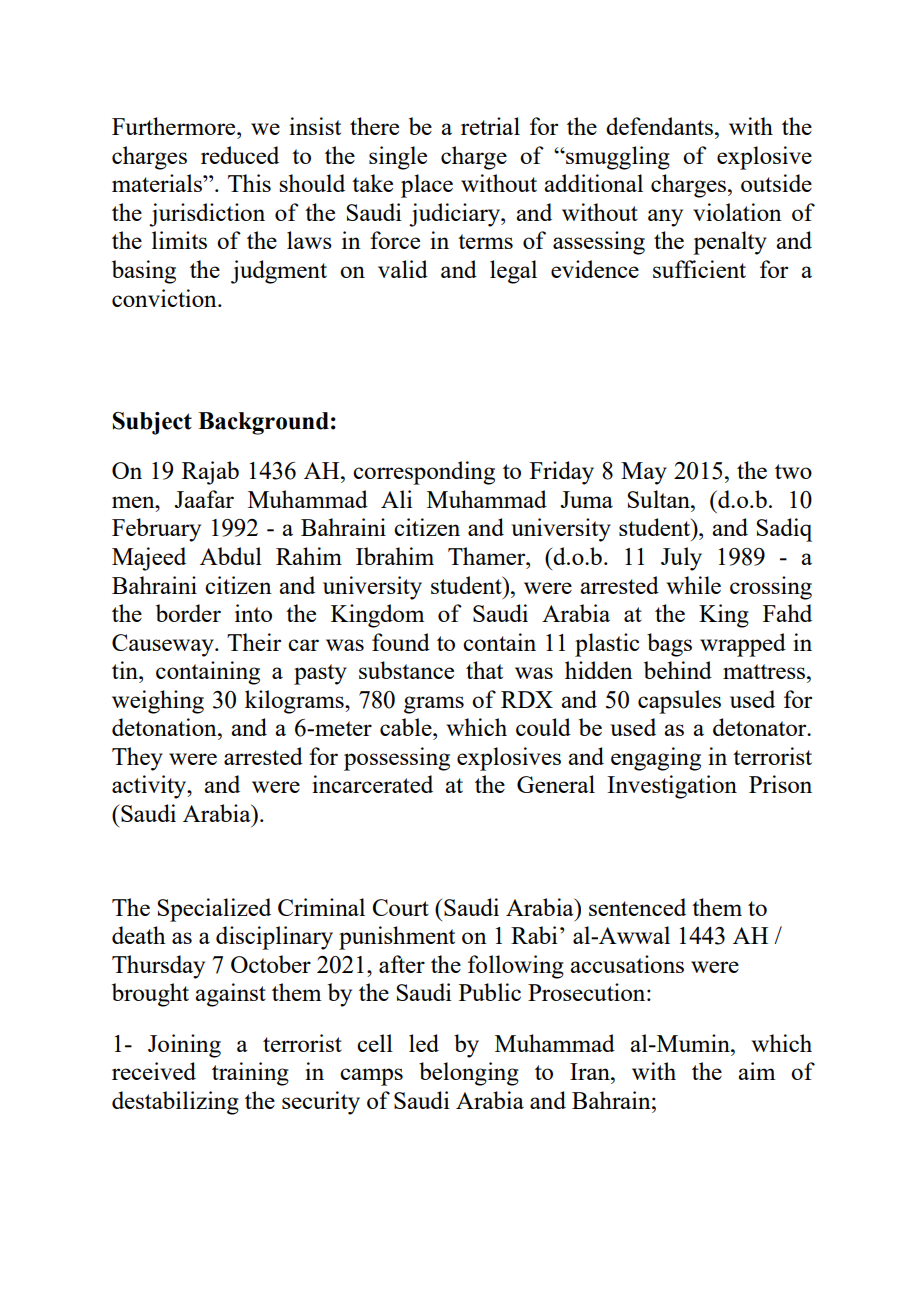  Describe the element at coordinates (188, 613) in the page. I see `border` at that location.
